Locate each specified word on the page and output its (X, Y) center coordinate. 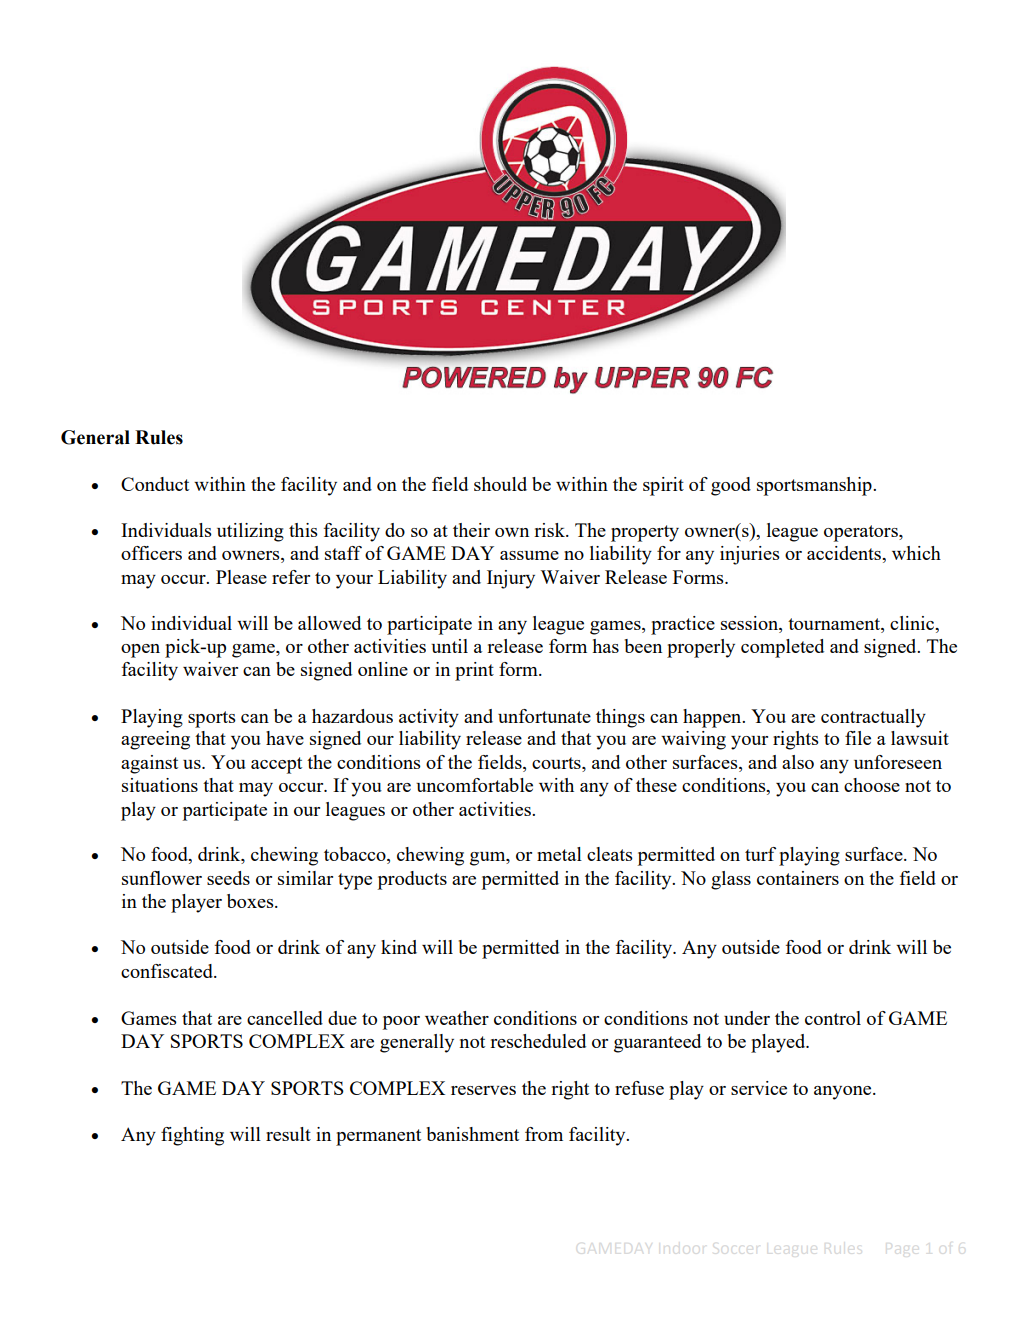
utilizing (250, 532)
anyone (844, 1093)
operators (862, 533)
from (544, 1134)
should (500, 484)
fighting (192, 1136)
